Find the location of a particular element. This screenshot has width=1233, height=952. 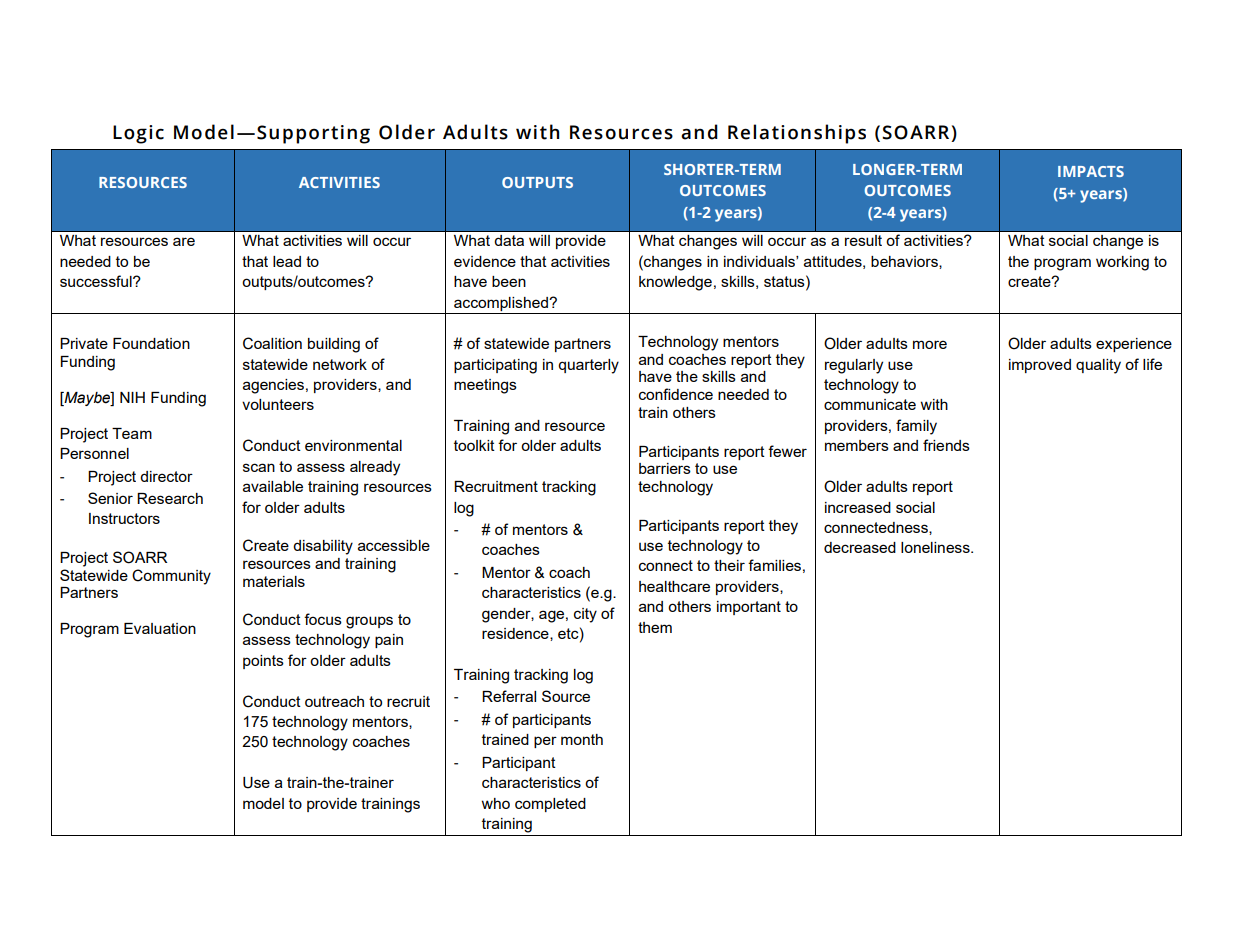

month is located at coordinates (582, 739).
